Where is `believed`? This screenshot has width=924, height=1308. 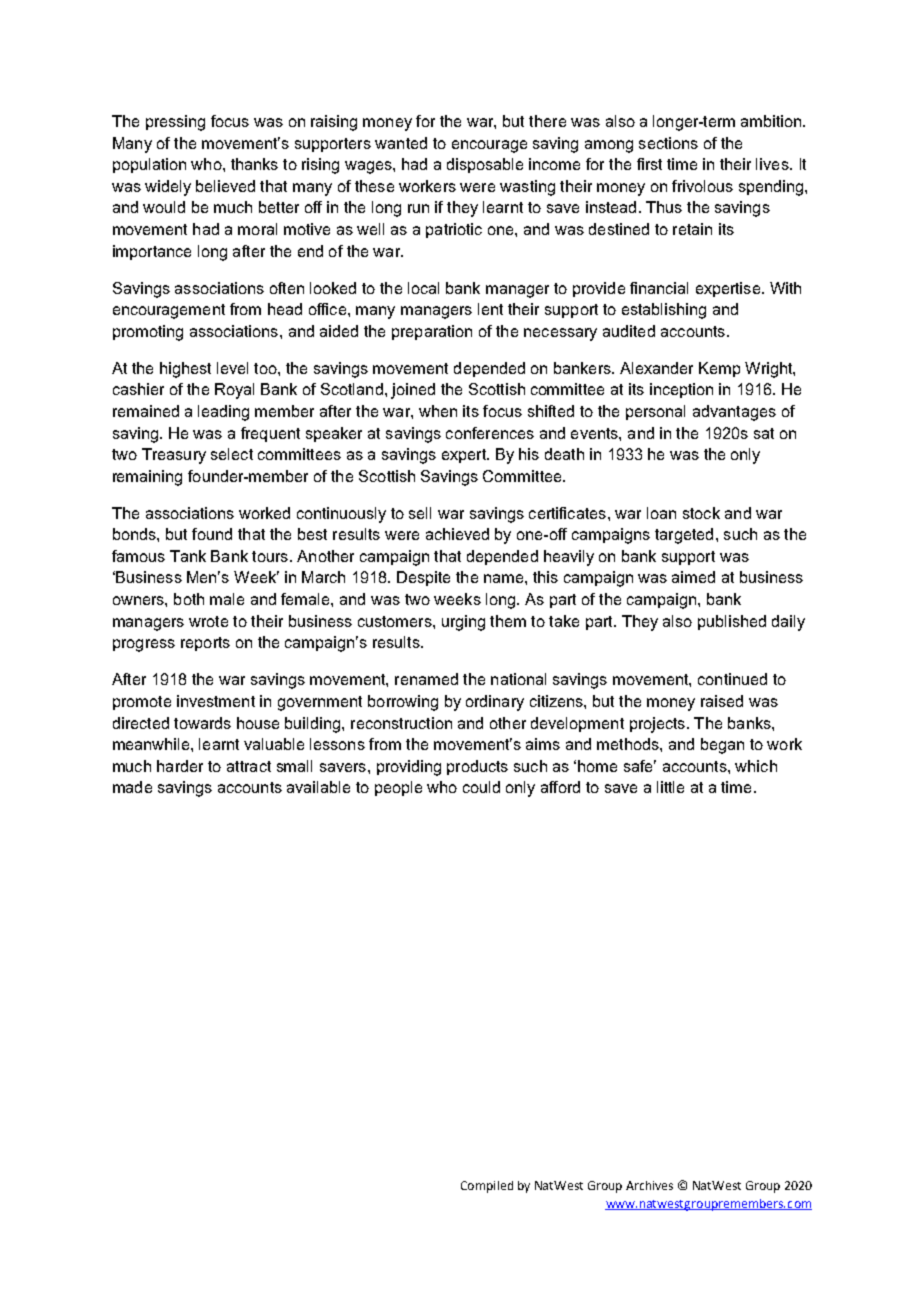
believed is located at coordinates (225, 186).
